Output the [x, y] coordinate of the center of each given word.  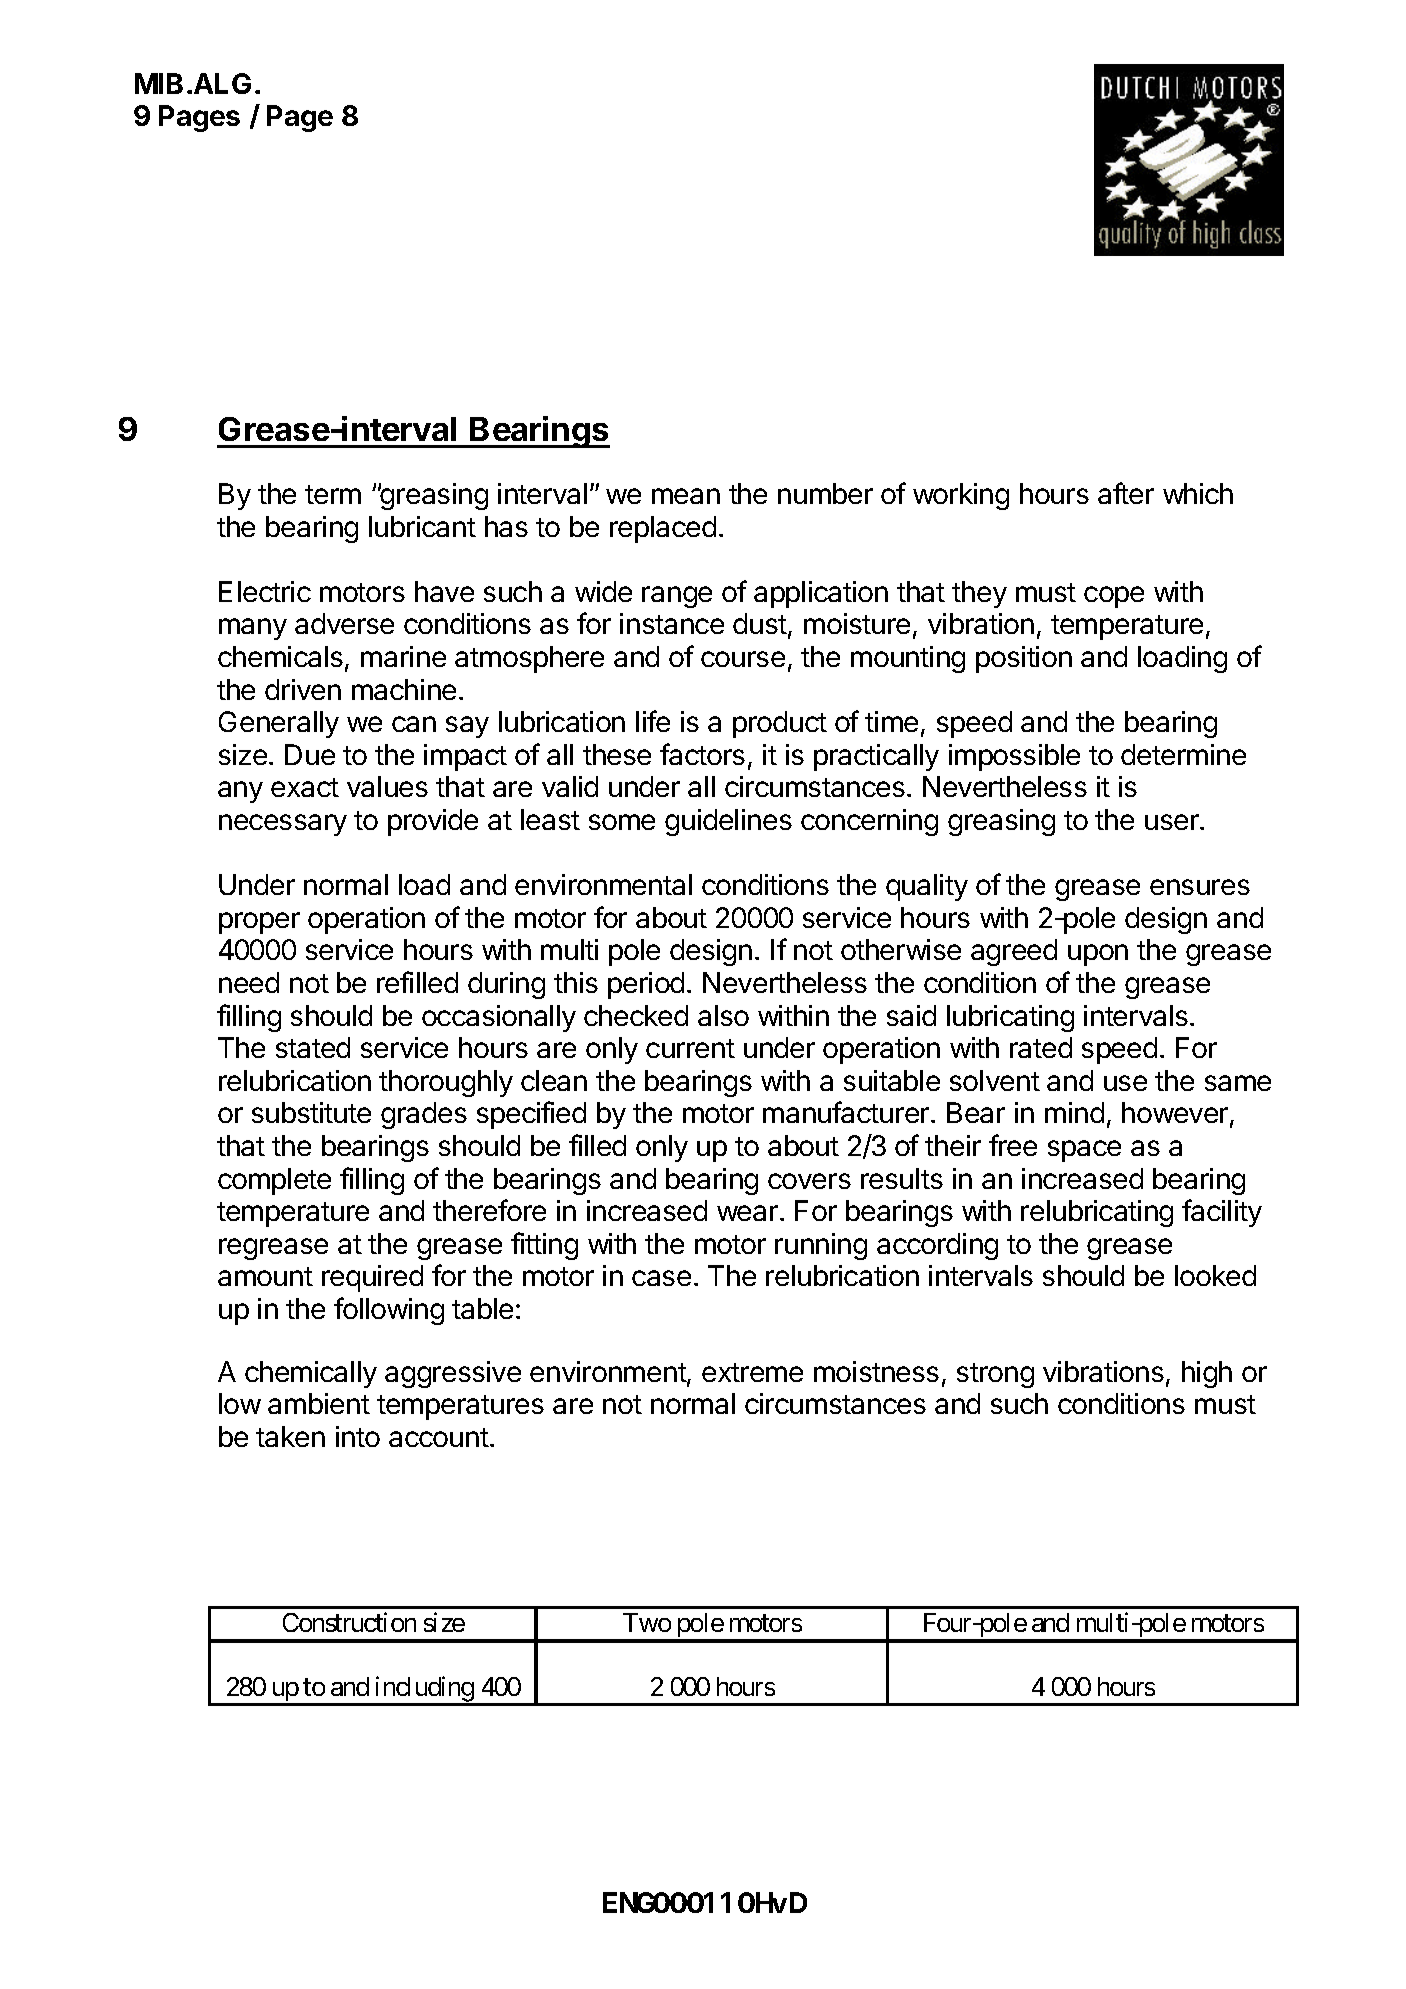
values [387, 786]
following [389, 1311]
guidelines [728, 822]
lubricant [422, 526]
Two [647, 1622]
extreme [752, 1372]
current [690, 1048]
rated [1041, 1047]
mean [686, 496]
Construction [349, 1622]
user [1173, 822]
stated [313, 1047]
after [1126, 493]
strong [995, 1375]
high [1207, 1374]
